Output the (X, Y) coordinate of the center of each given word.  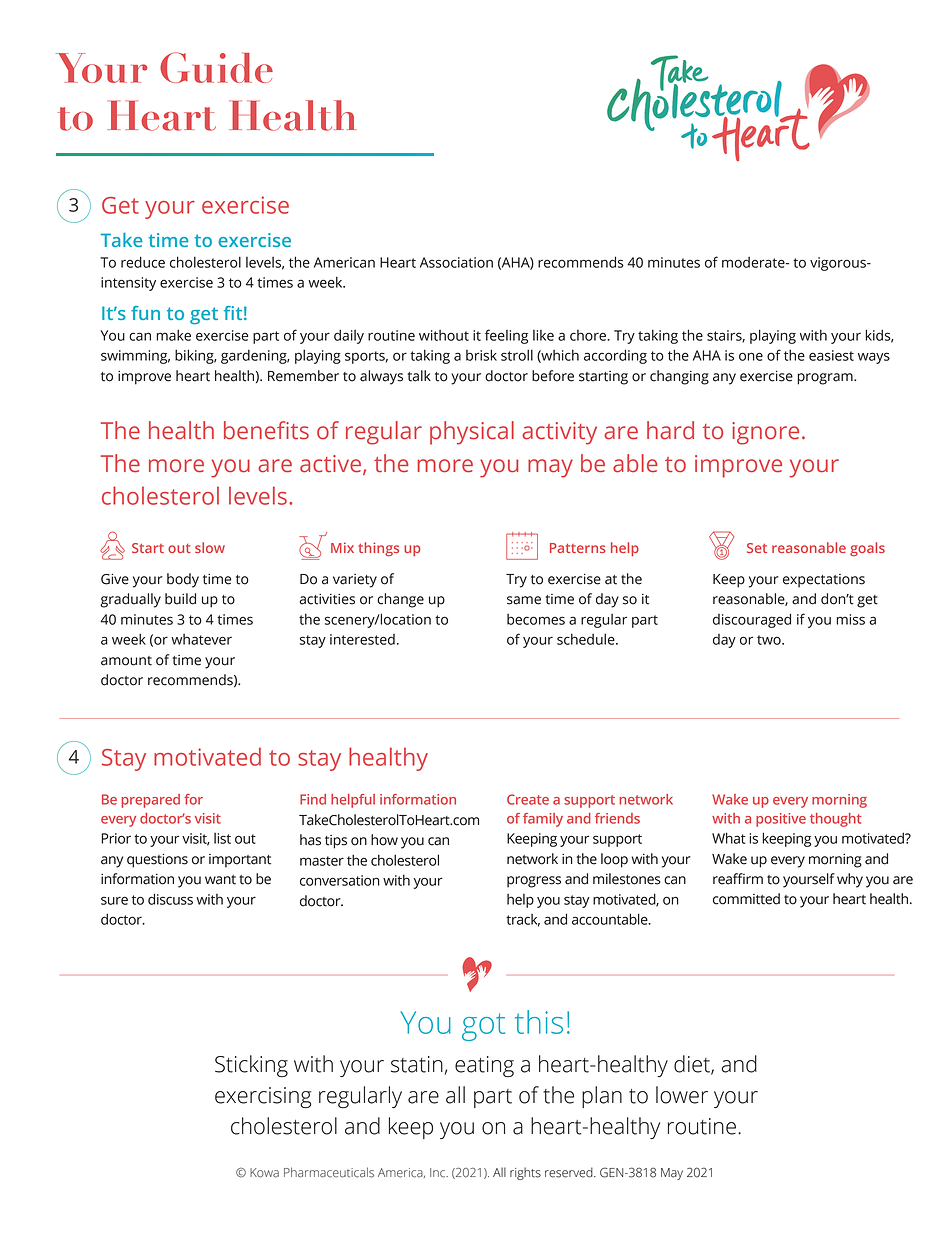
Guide (216, 67)
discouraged (752, 620)
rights (525, 1173)
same (524, 600)
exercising (263, 1097)
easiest (831, 355)
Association (456, 262)
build (180, 599)
